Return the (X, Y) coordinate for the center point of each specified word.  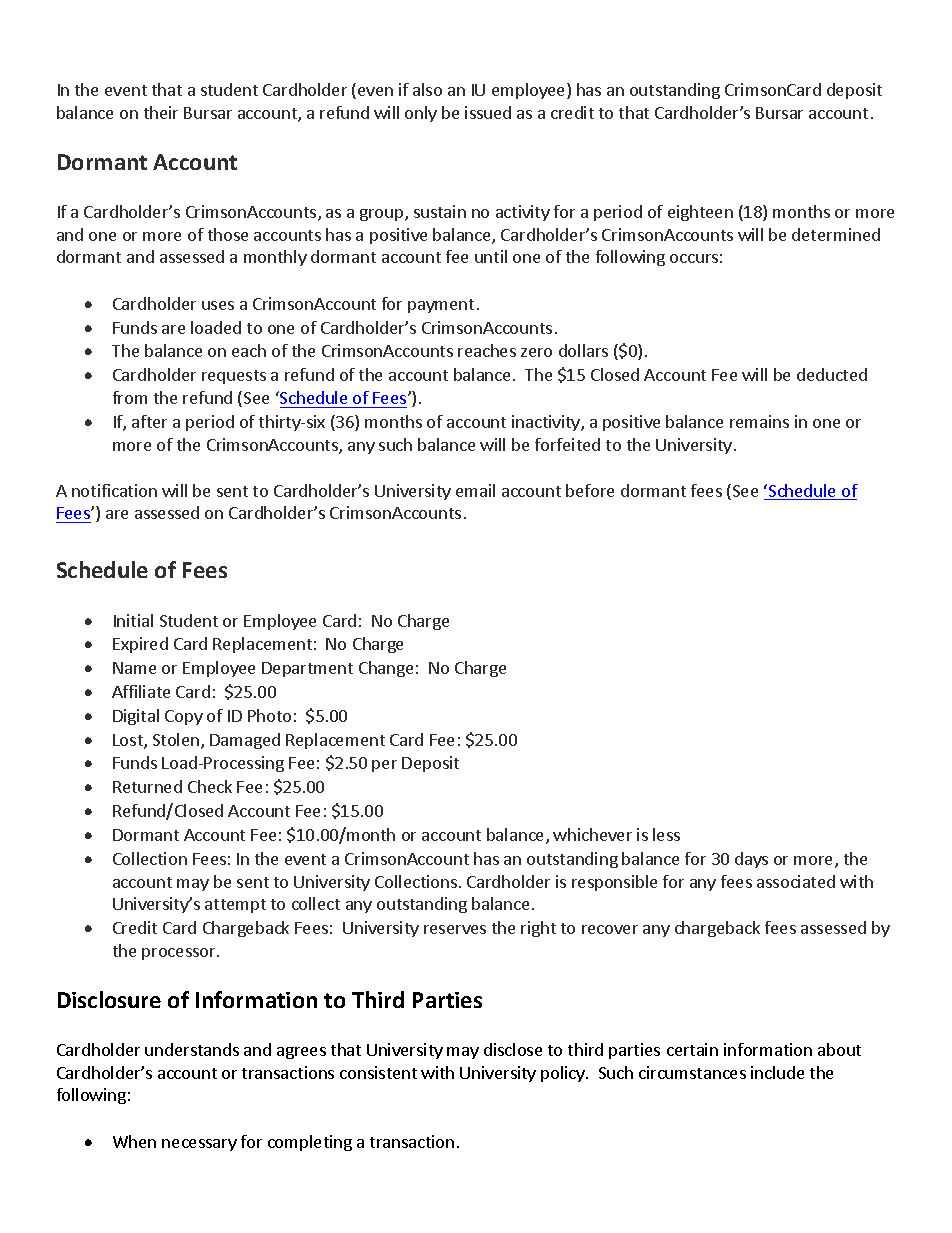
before (590, 490)
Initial (133, 620)
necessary (199, 1145)
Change (386, 669)
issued (488, 112)
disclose (513, 1049)
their (161, 112)
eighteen (700, 213)
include (777, 1072)
